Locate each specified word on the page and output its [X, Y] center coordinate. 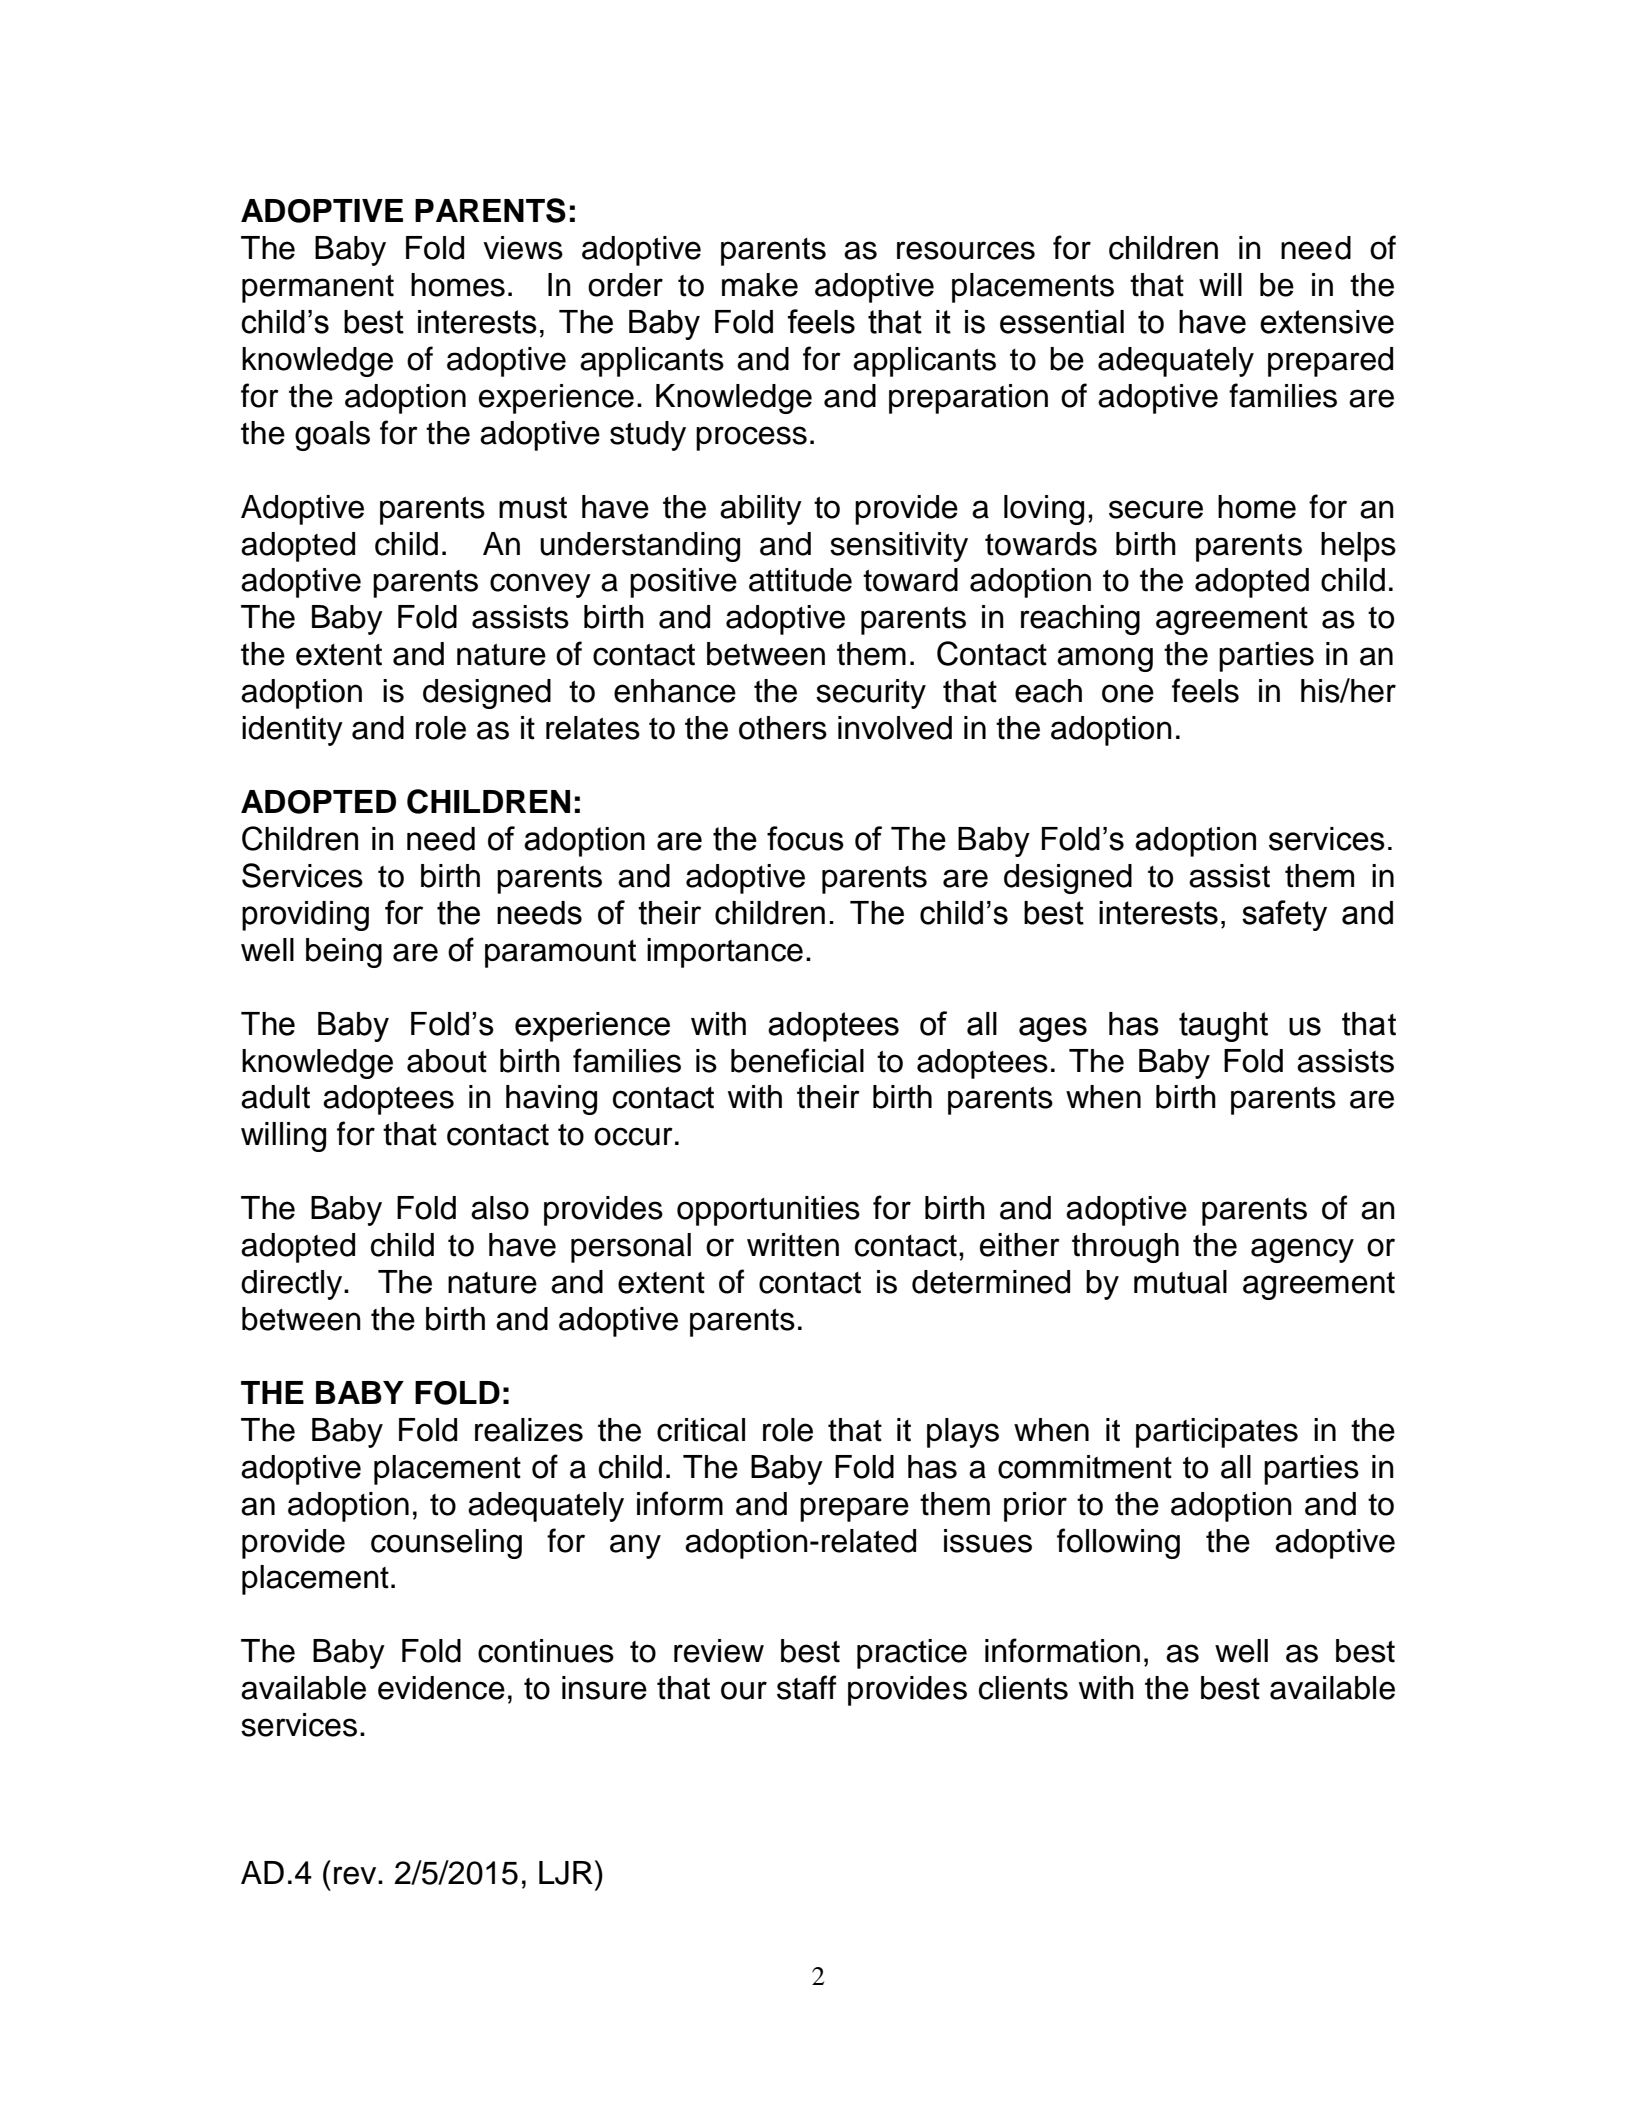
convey [540, 585]
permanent [318, 289]
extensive [1327, 322]
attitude [800, 580]
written [793, 1245]
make [760, 285]
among [1105, 659]
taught [1223, 1027]
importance [725, 953]
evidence [441, 1688]
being [344, 953]
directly [293, 1285]
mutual [1180, 1282]
